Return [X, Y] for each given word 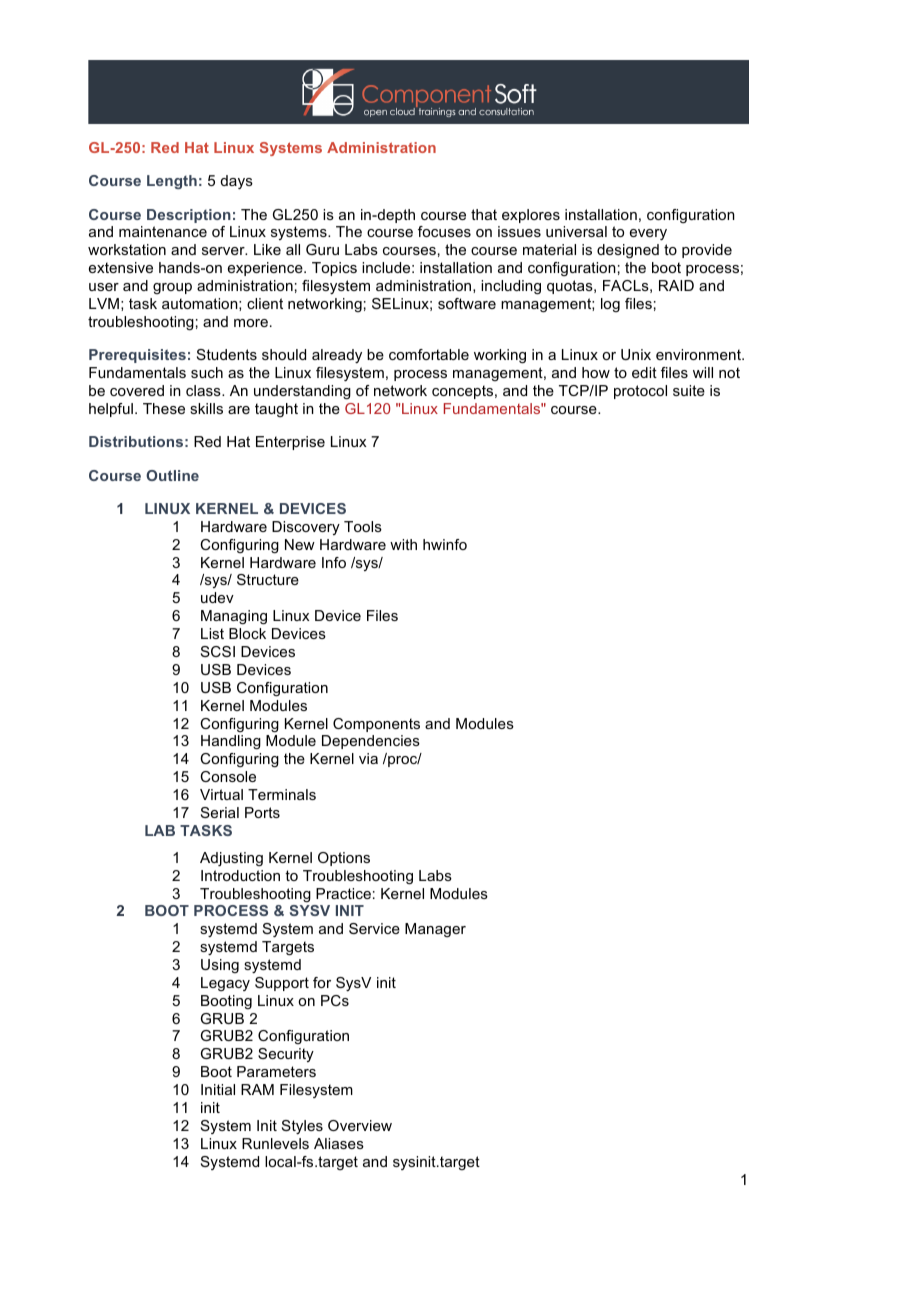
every [648, 234]
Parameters [276, 1071]
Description [189, 216]
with [403, 544]
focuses [444, 231]
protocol [640, 392]
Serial [220, 812]
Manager [435, 930]
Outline [172, 475]
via [368, 758]
